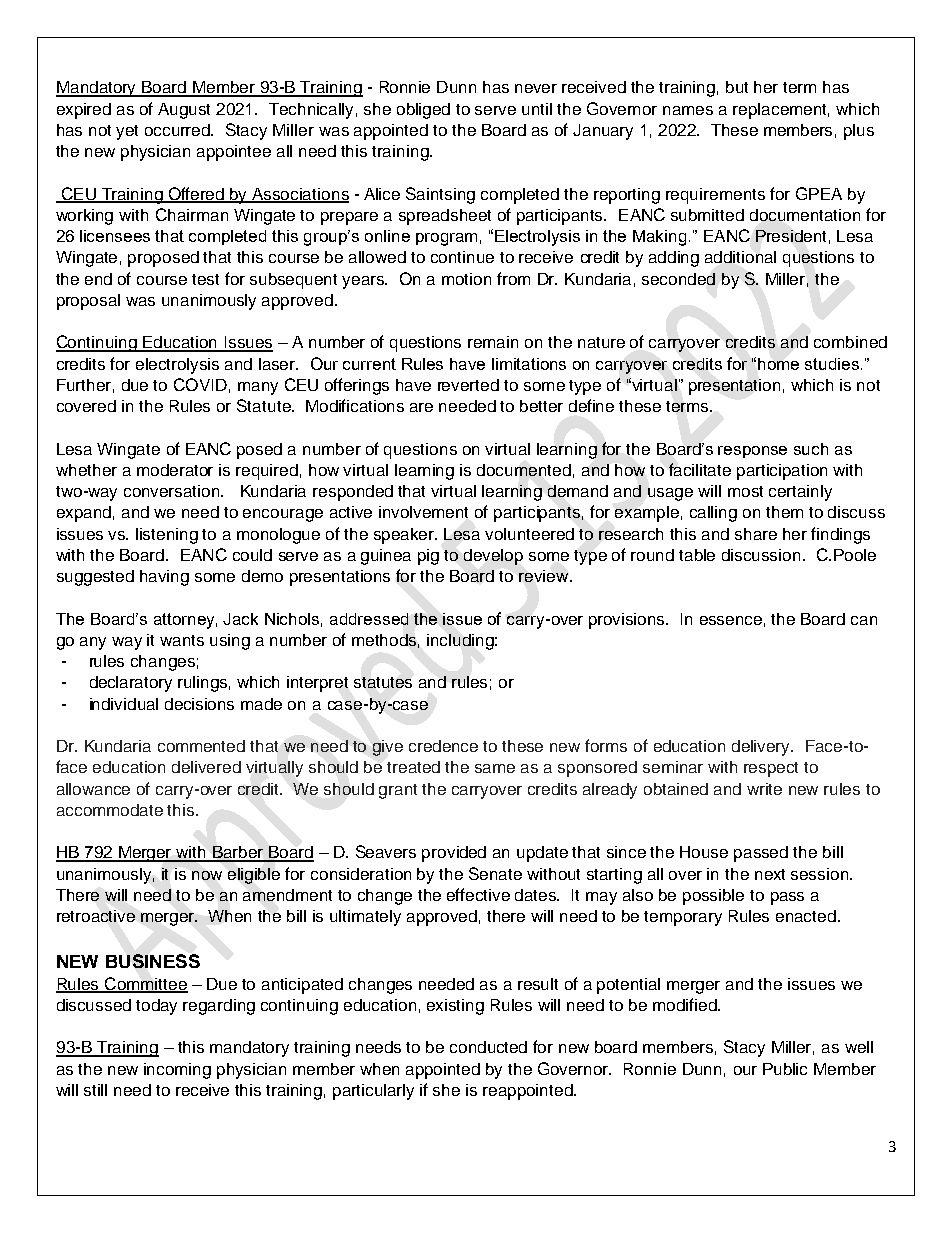 The width and height of the screenshot is (952, 1233). Describe the element at coordinates (785, 1069) in the screenshot. I see `Public` at that location.
